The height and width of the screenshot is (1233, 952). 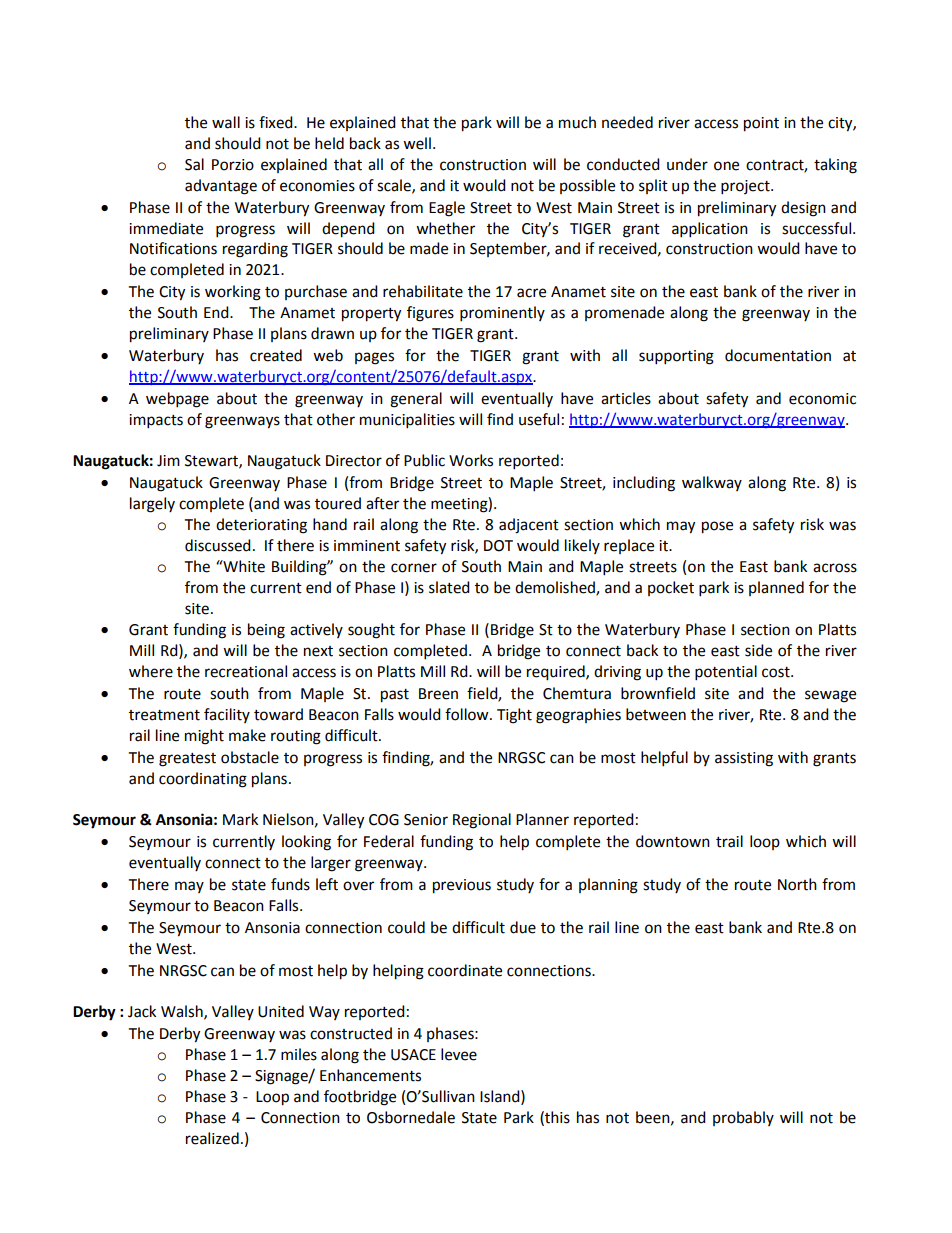 What do you see at coordinates (726, 166) in the screenshot?
I see `one` at bounding box center [726, 166].
